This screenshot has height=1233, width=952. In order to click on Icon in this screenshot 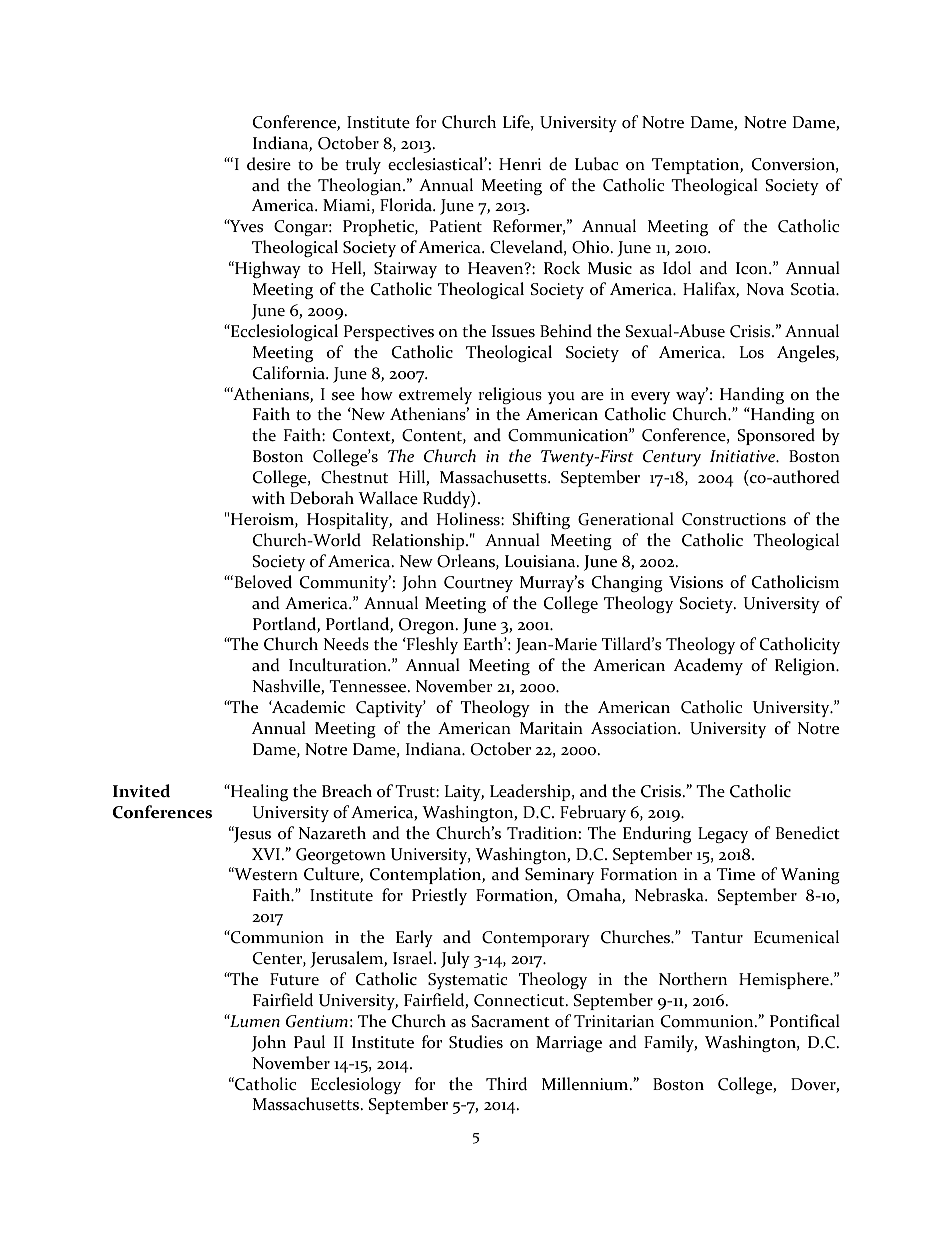, I will do `click(753, 268)`.
